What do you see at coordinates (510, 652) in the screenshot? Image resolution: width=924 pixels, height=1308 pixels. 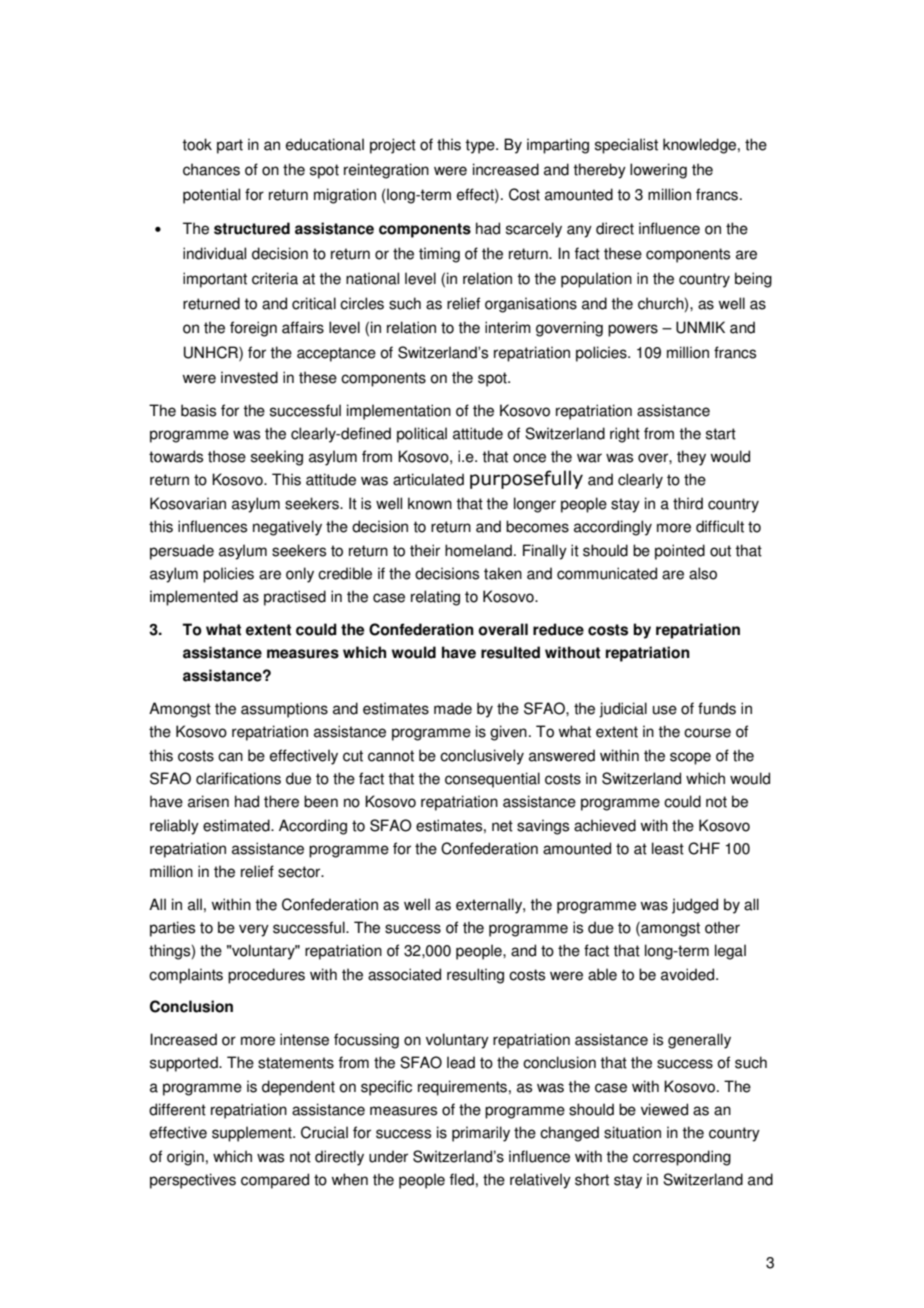 I see `resulted` at bounding box center [510, 652].
